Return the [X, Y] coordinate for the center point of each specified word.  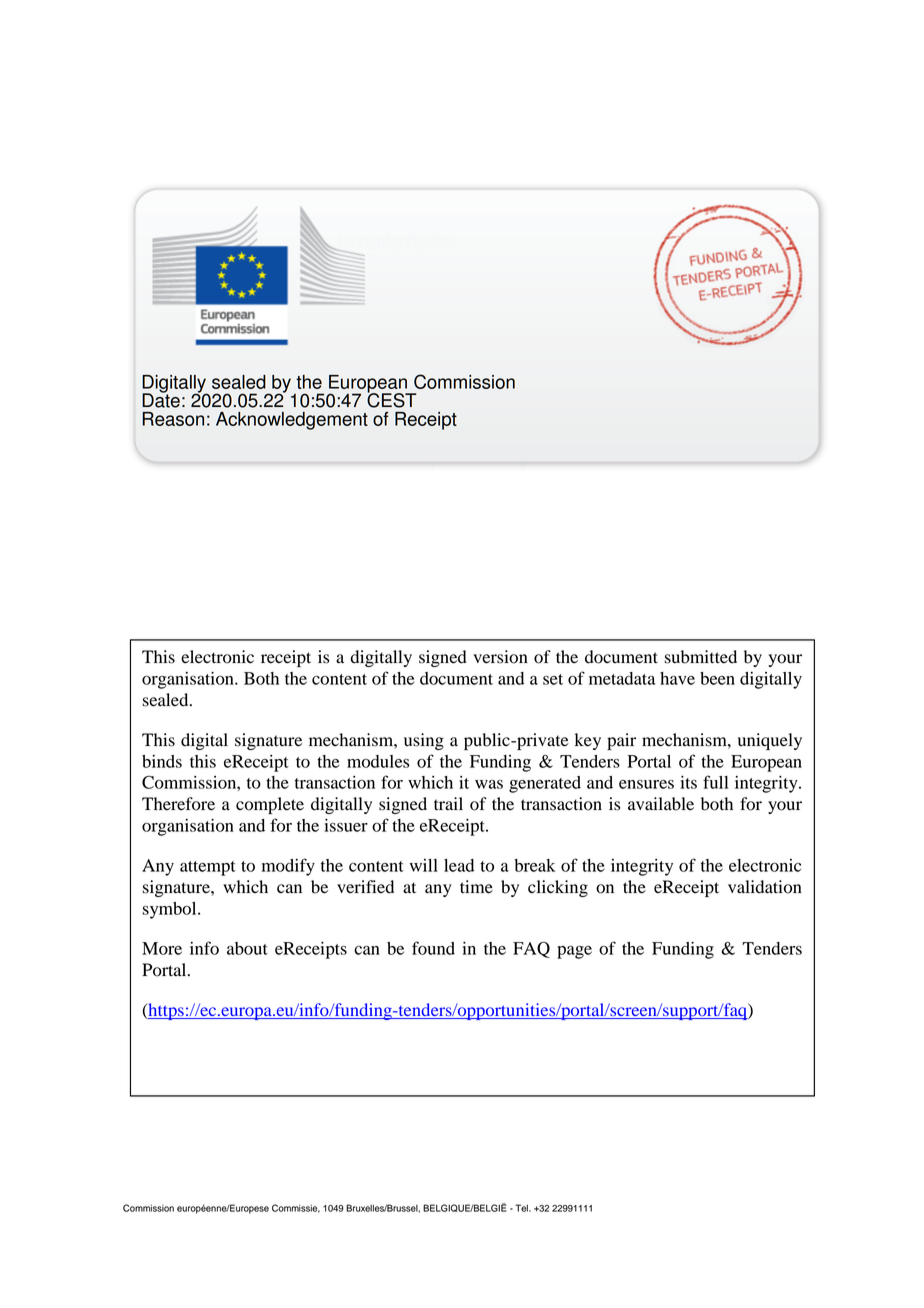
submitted [701, 657]
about [247, 948]
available [661, 804]
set [553, 679]
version [500, 657]
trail [448, 804]
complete [270, 805]
